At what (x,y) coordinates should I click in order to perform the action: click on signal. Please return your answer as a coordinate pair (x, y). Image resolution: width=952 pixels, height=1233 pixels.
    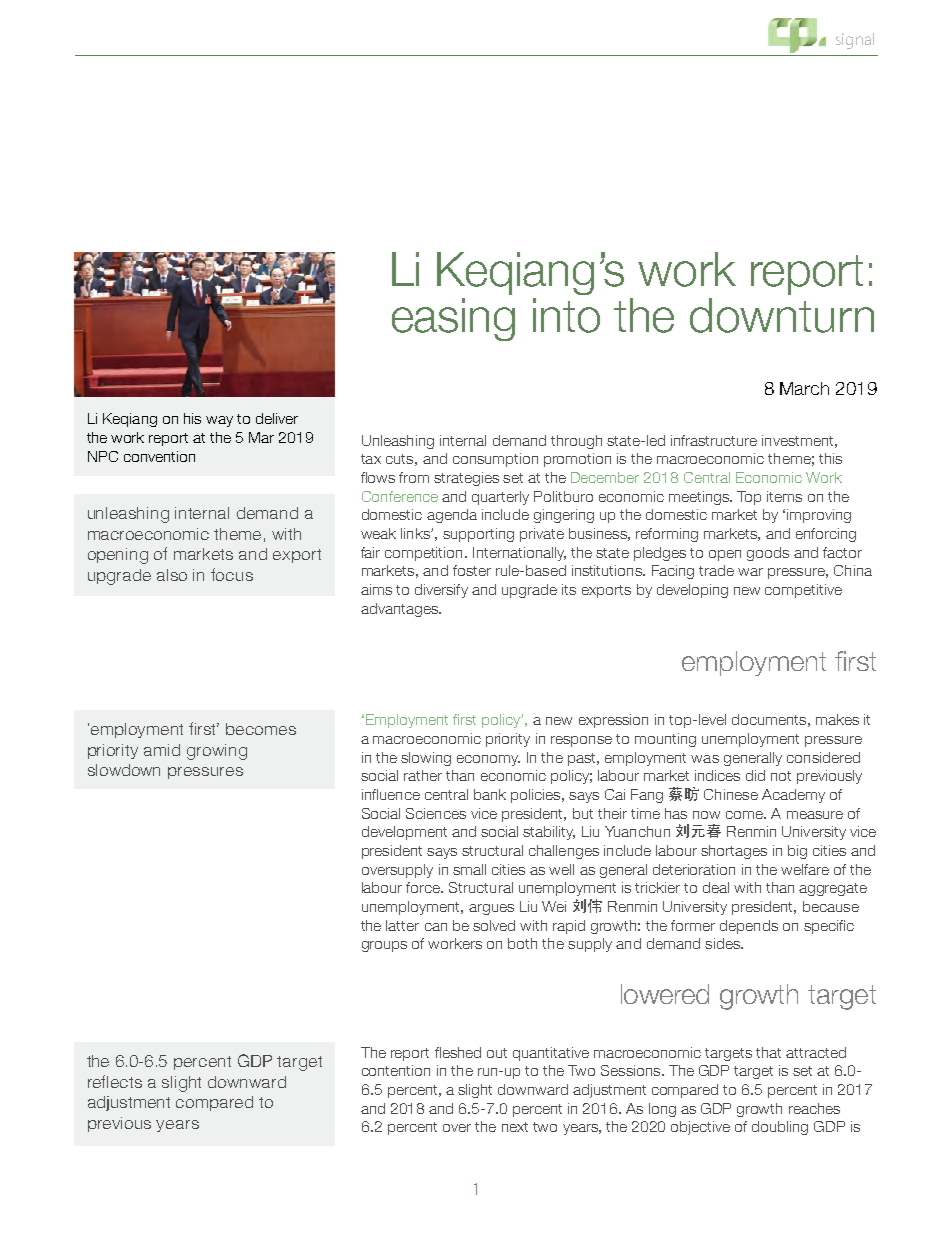
    Looking at the image, I should click on (855, 41).
